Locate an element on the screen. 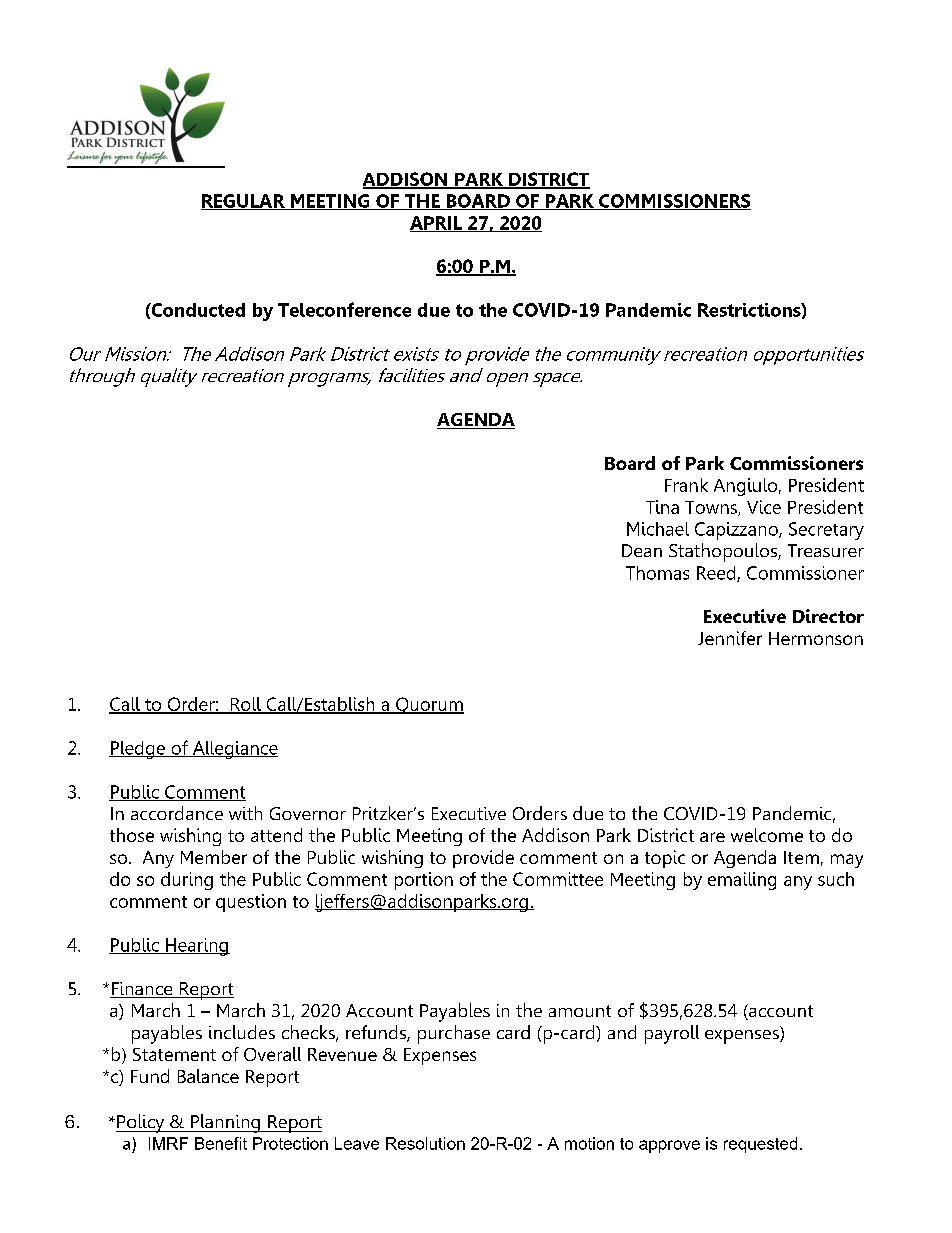  Jennifer is located at coordinates (730, 638).
